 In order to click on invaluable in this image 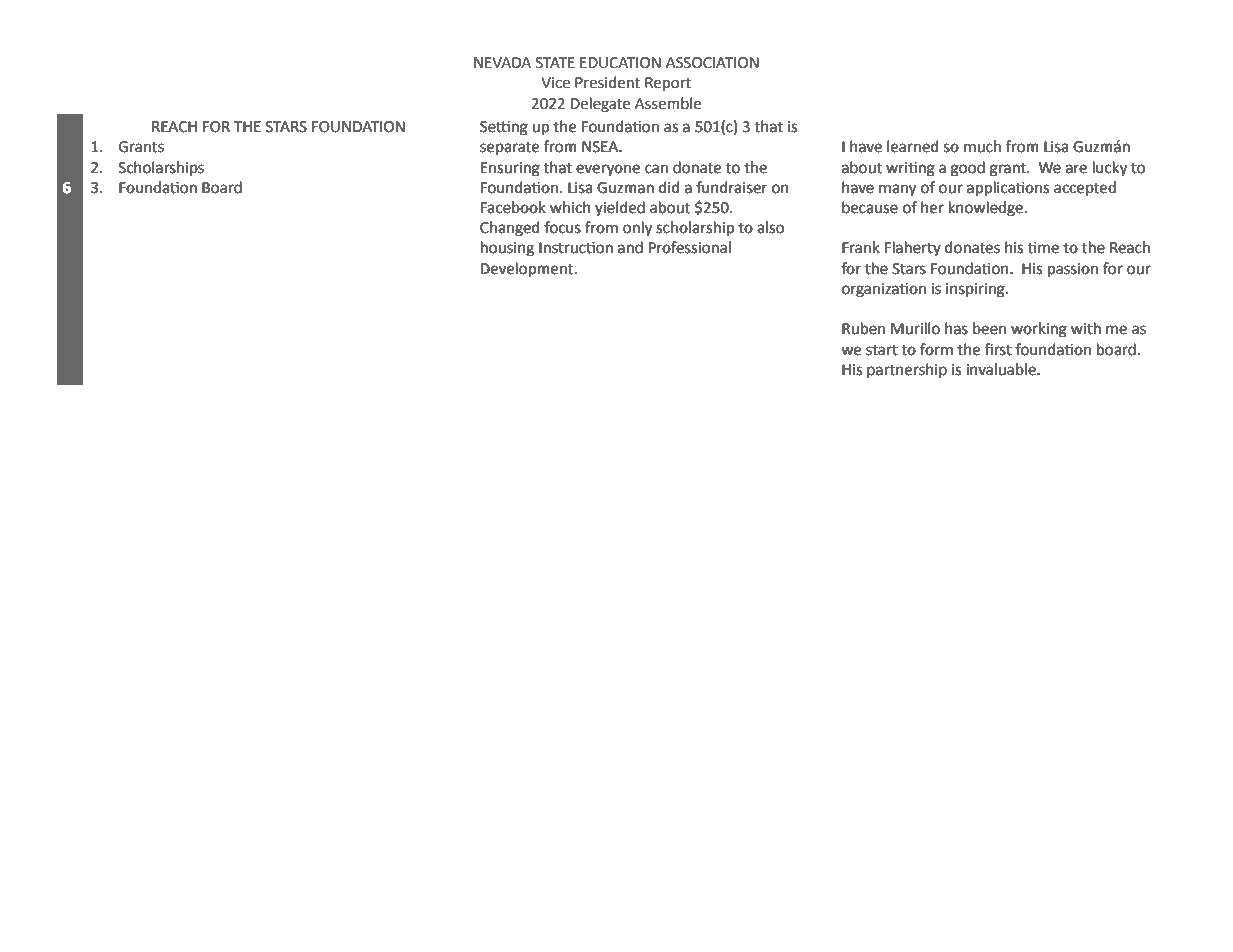, I will do `click(1002, 369)`.
